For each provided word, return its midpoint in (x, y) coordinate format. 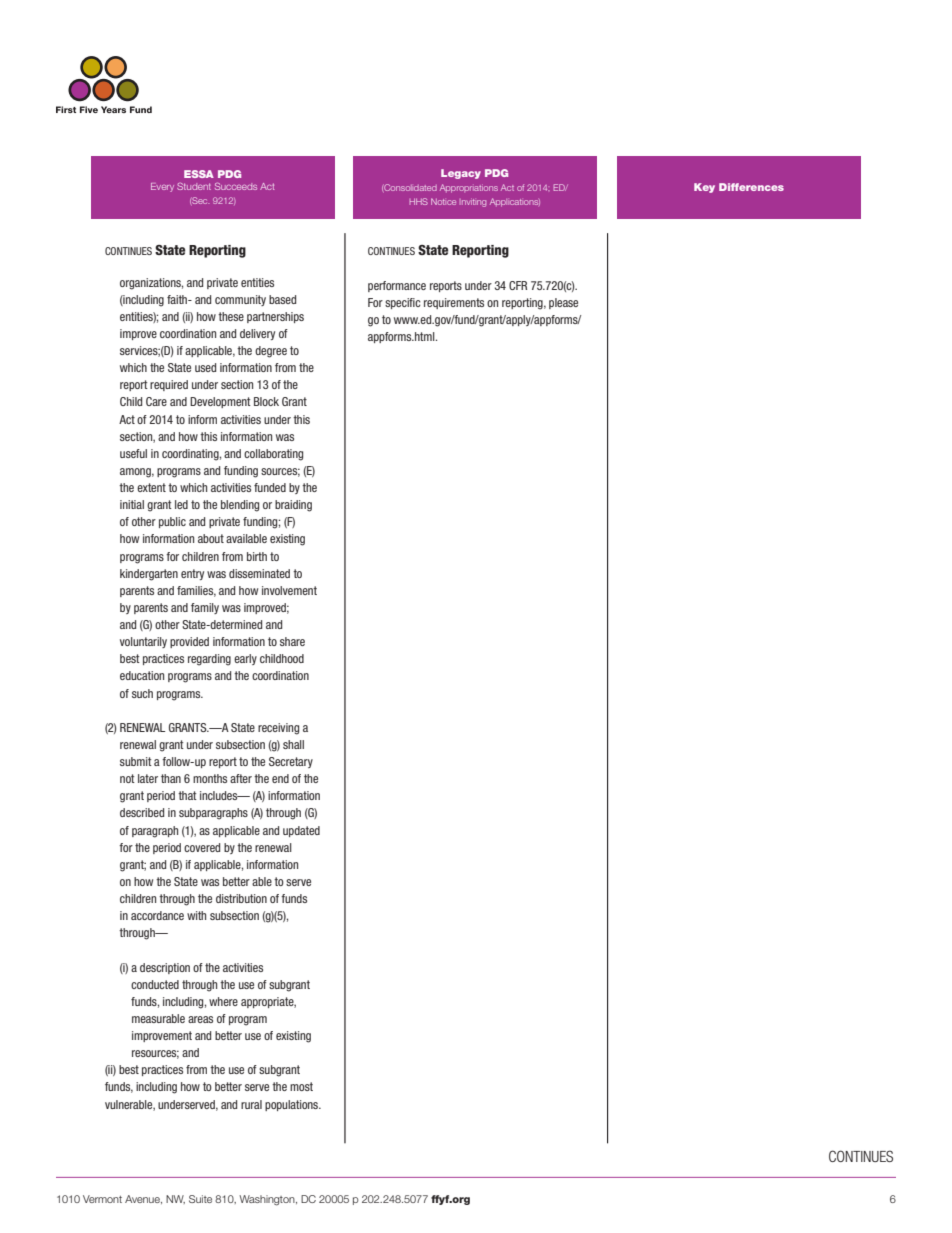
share (292, 641)
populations (293, 1105)
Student (194, 186)
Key (704, 188)
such (142, 693)
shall (293, 744)
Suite (200, 1199)
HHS (418, 201)
